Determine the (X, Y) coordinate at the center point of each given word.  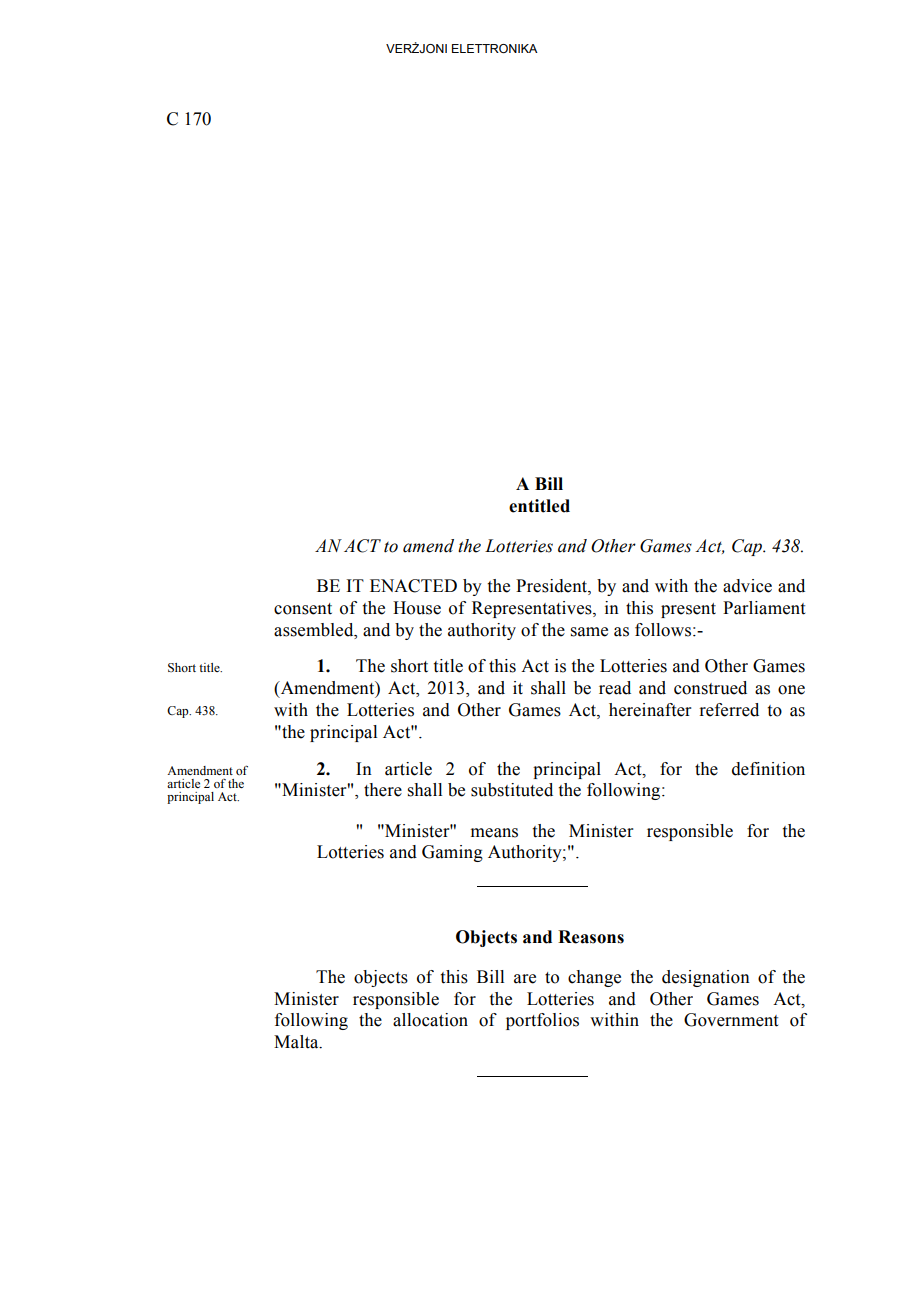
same (589, 632)
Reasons (591, 937)
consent (303, 609)
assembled (315, 630)
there (383, 790)
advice (747, 586)
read (615, 688)
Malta (297, 1042)
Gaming (452, 853)
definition (768, 769)
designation (706, 978)
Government (731, 1020)
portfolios (542, 1021)
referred (729, 710)
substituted (512, 790)
